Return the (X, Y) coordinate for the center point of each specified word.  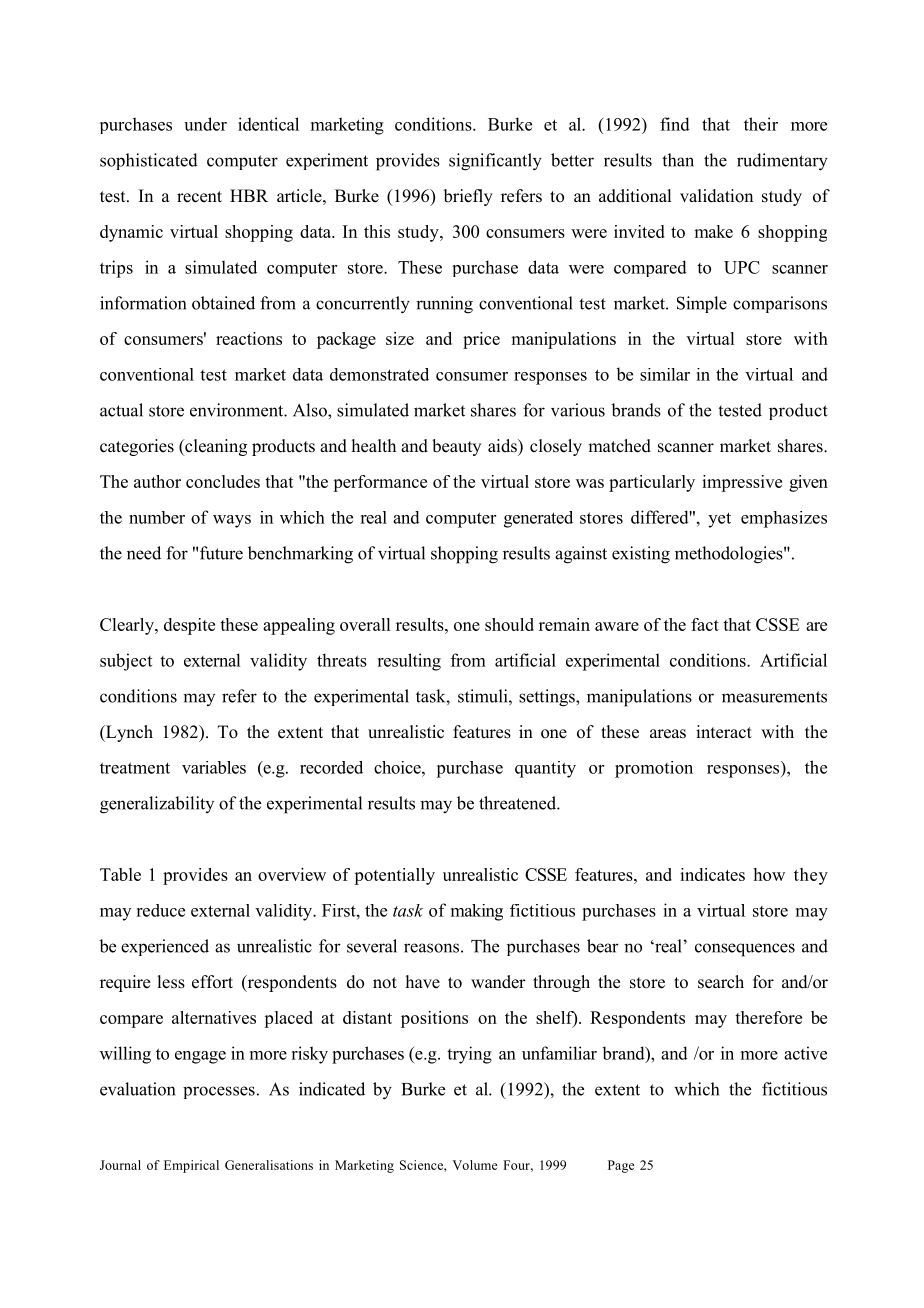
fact (705, 624)
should (509, 624)
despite (189, 626)
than (678, 160)
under (205, 124)
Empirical (191, 1166)
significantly (495, 162)
